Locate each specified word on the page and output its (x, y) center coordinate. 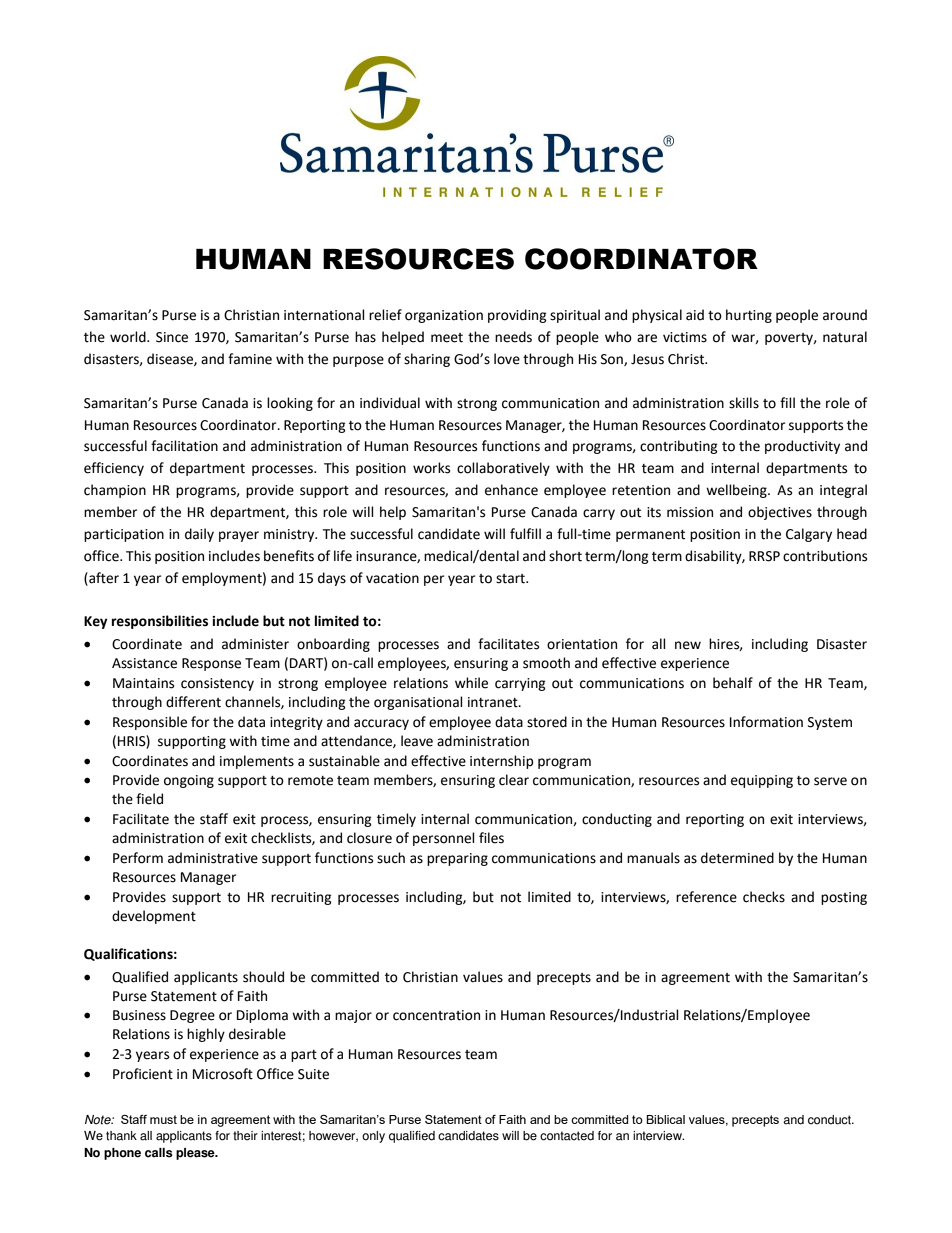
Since (172, 337)
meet (447, 338)
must (163, 1119)
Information (766, 722)
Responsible (150, 723)
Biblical (665, 1119)
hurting (749, 316)
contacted (567, 1136)
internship (502, 762)
